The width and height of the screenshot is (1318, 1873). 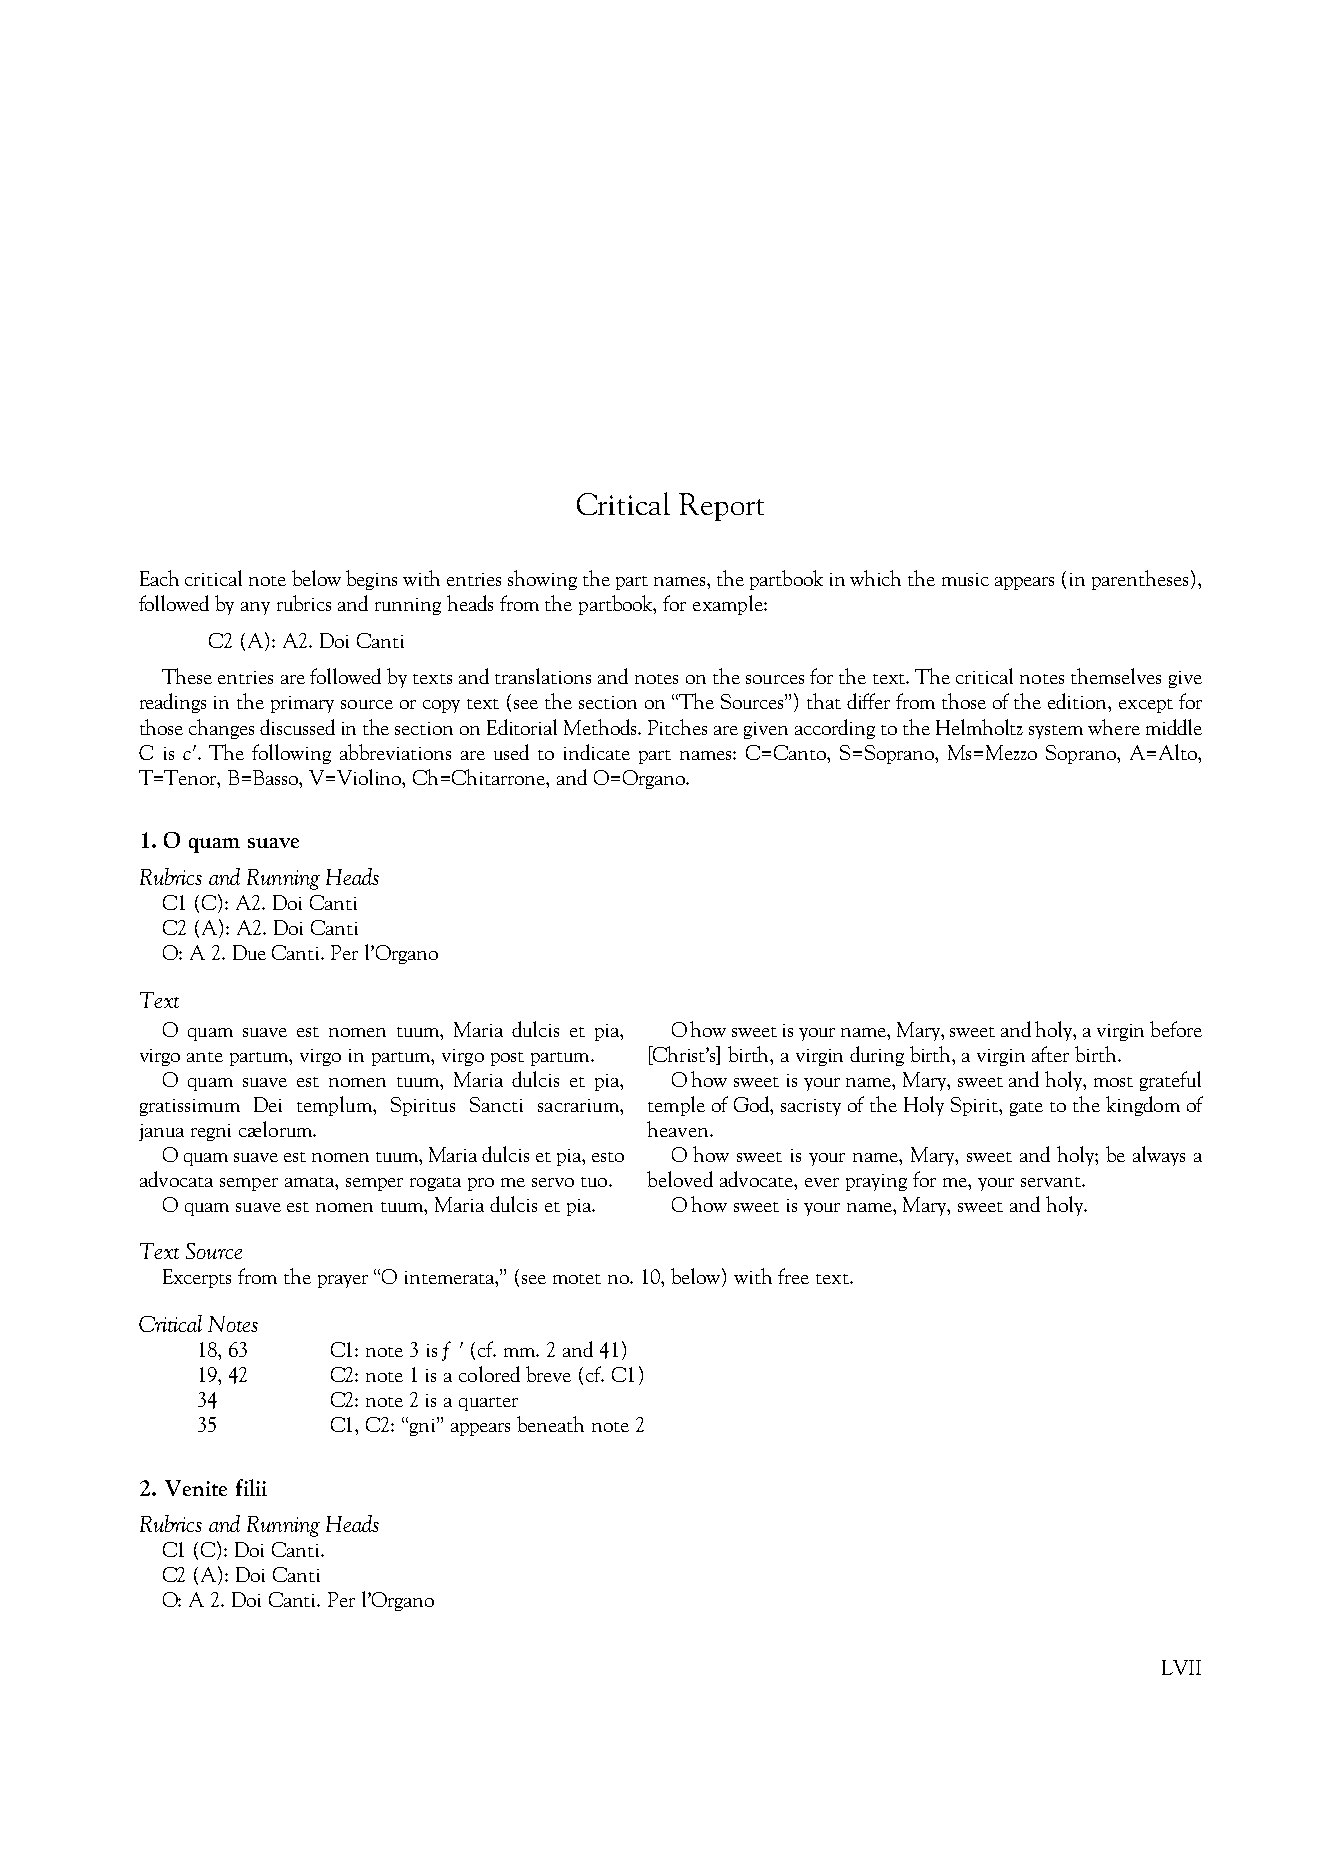 I want to click on Report, so click(x=721, y=507).
